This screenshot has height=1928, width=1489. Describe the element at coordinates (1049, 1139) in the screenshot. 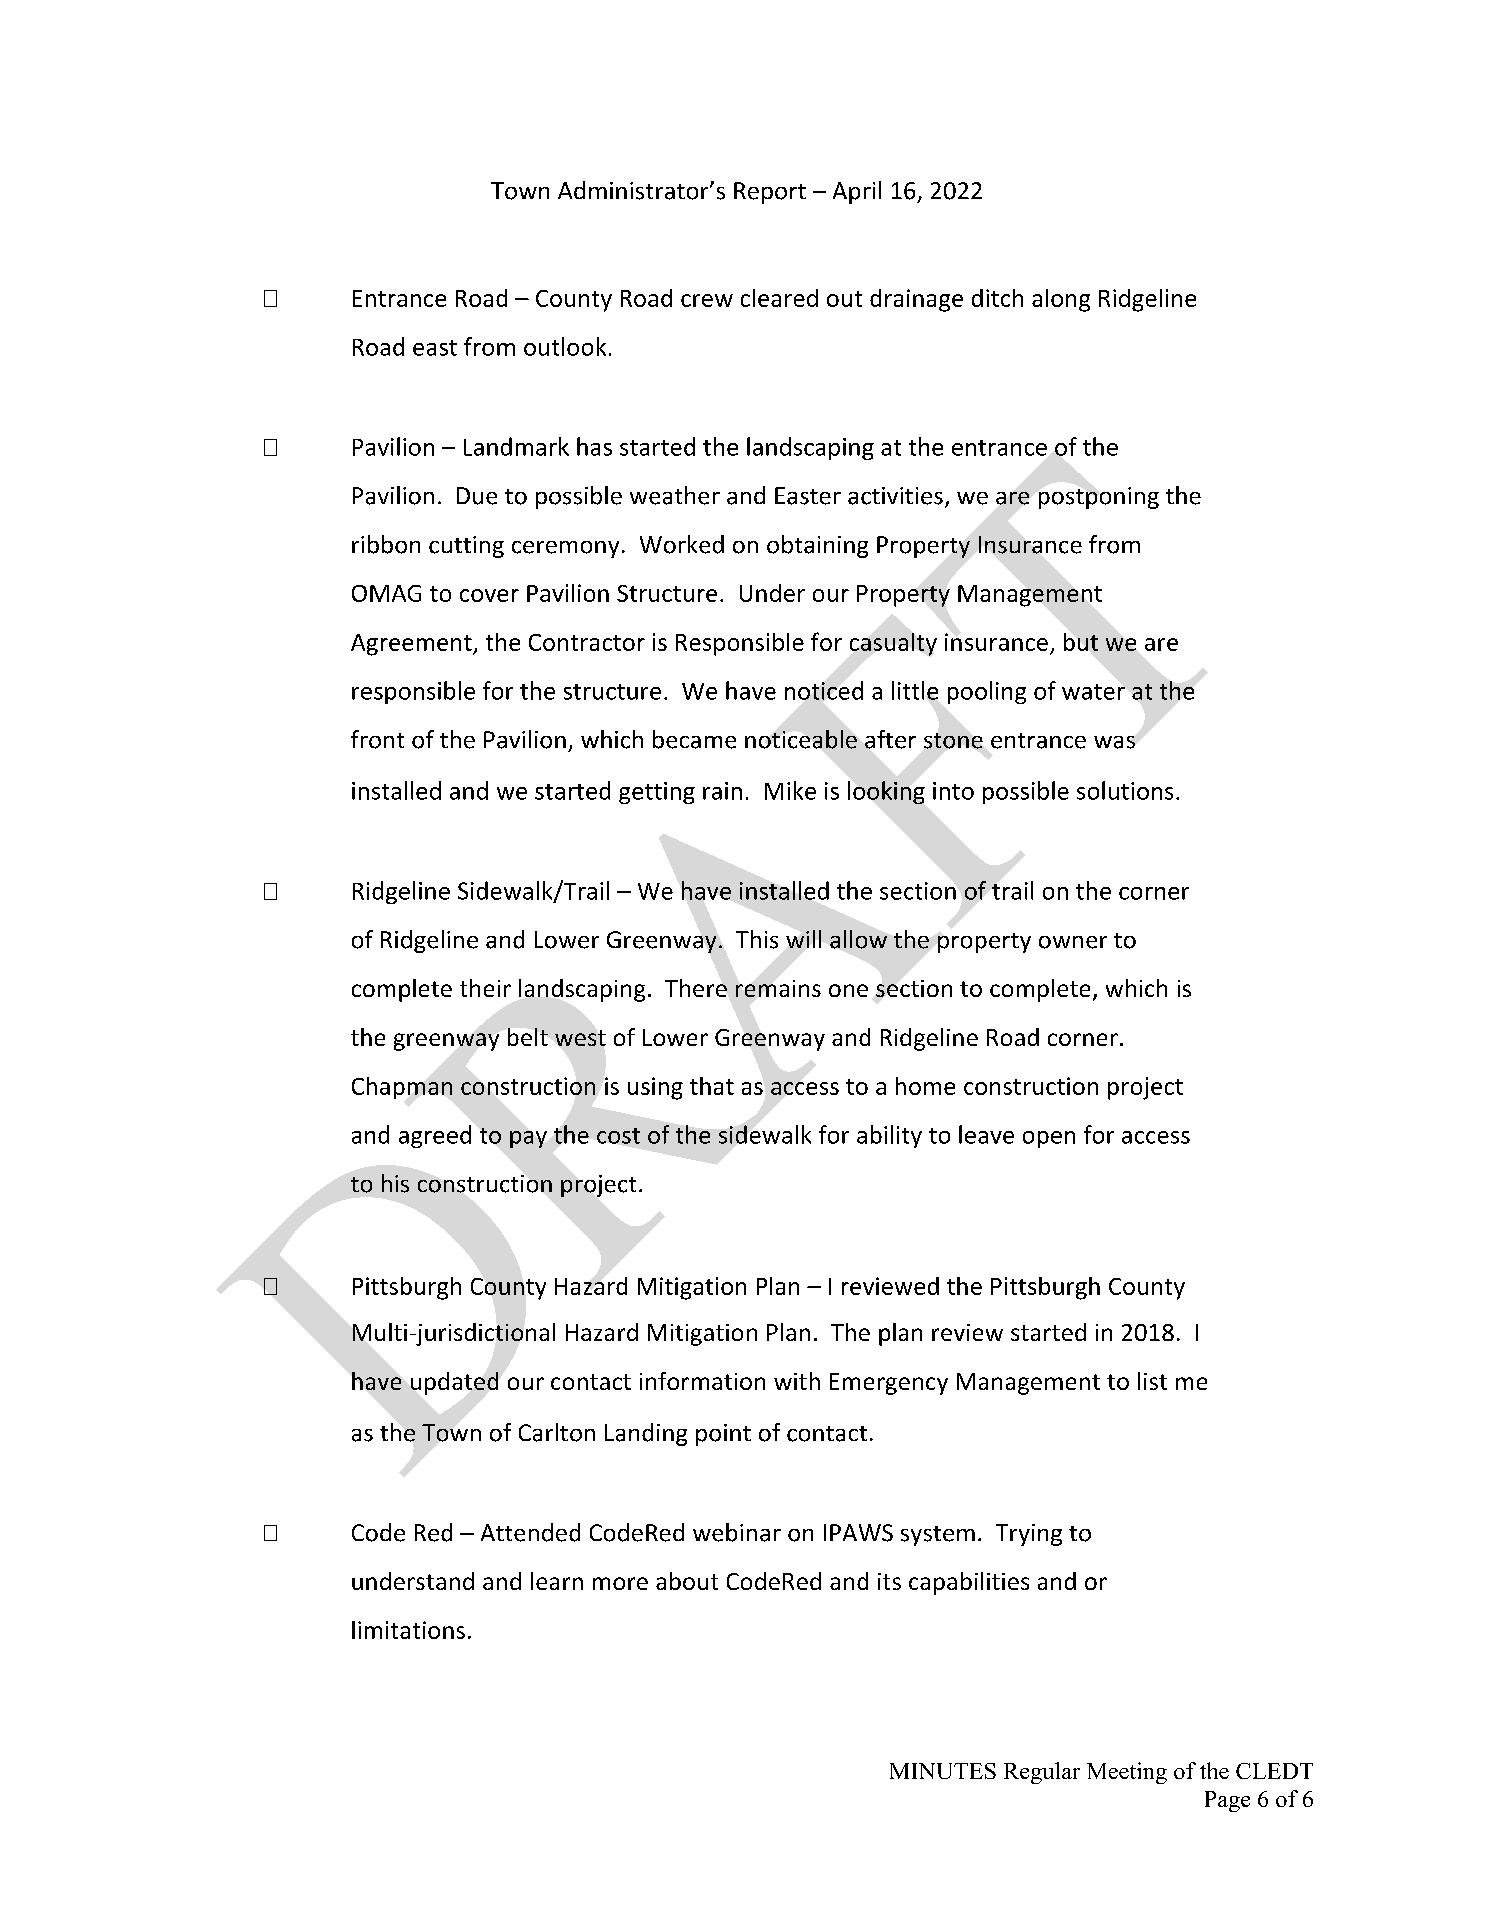

I see `open` at that location.
